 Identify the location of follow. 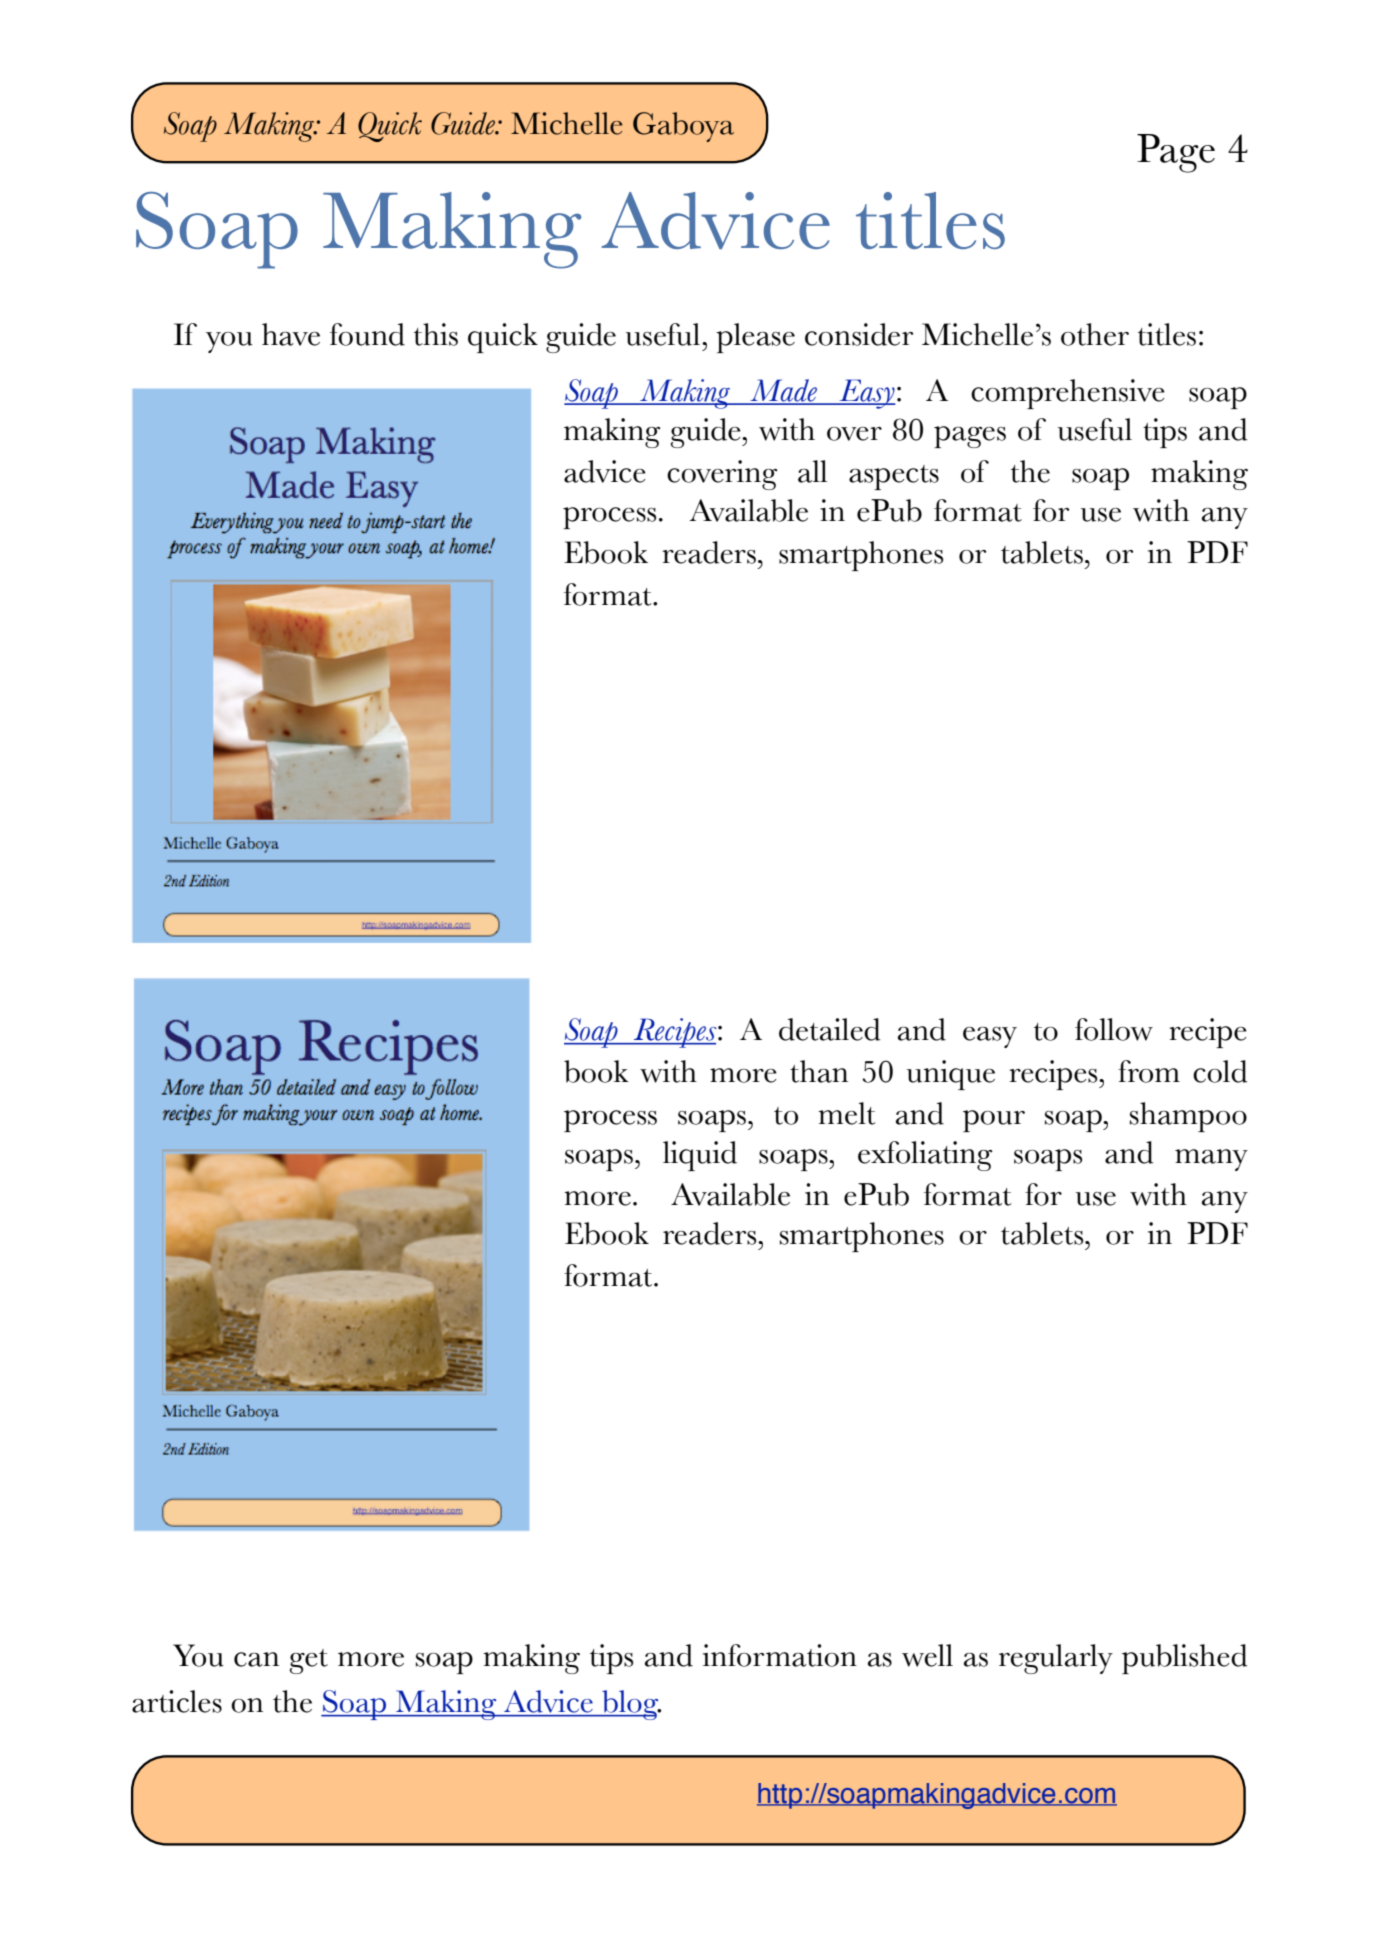
(1114, 1029).
